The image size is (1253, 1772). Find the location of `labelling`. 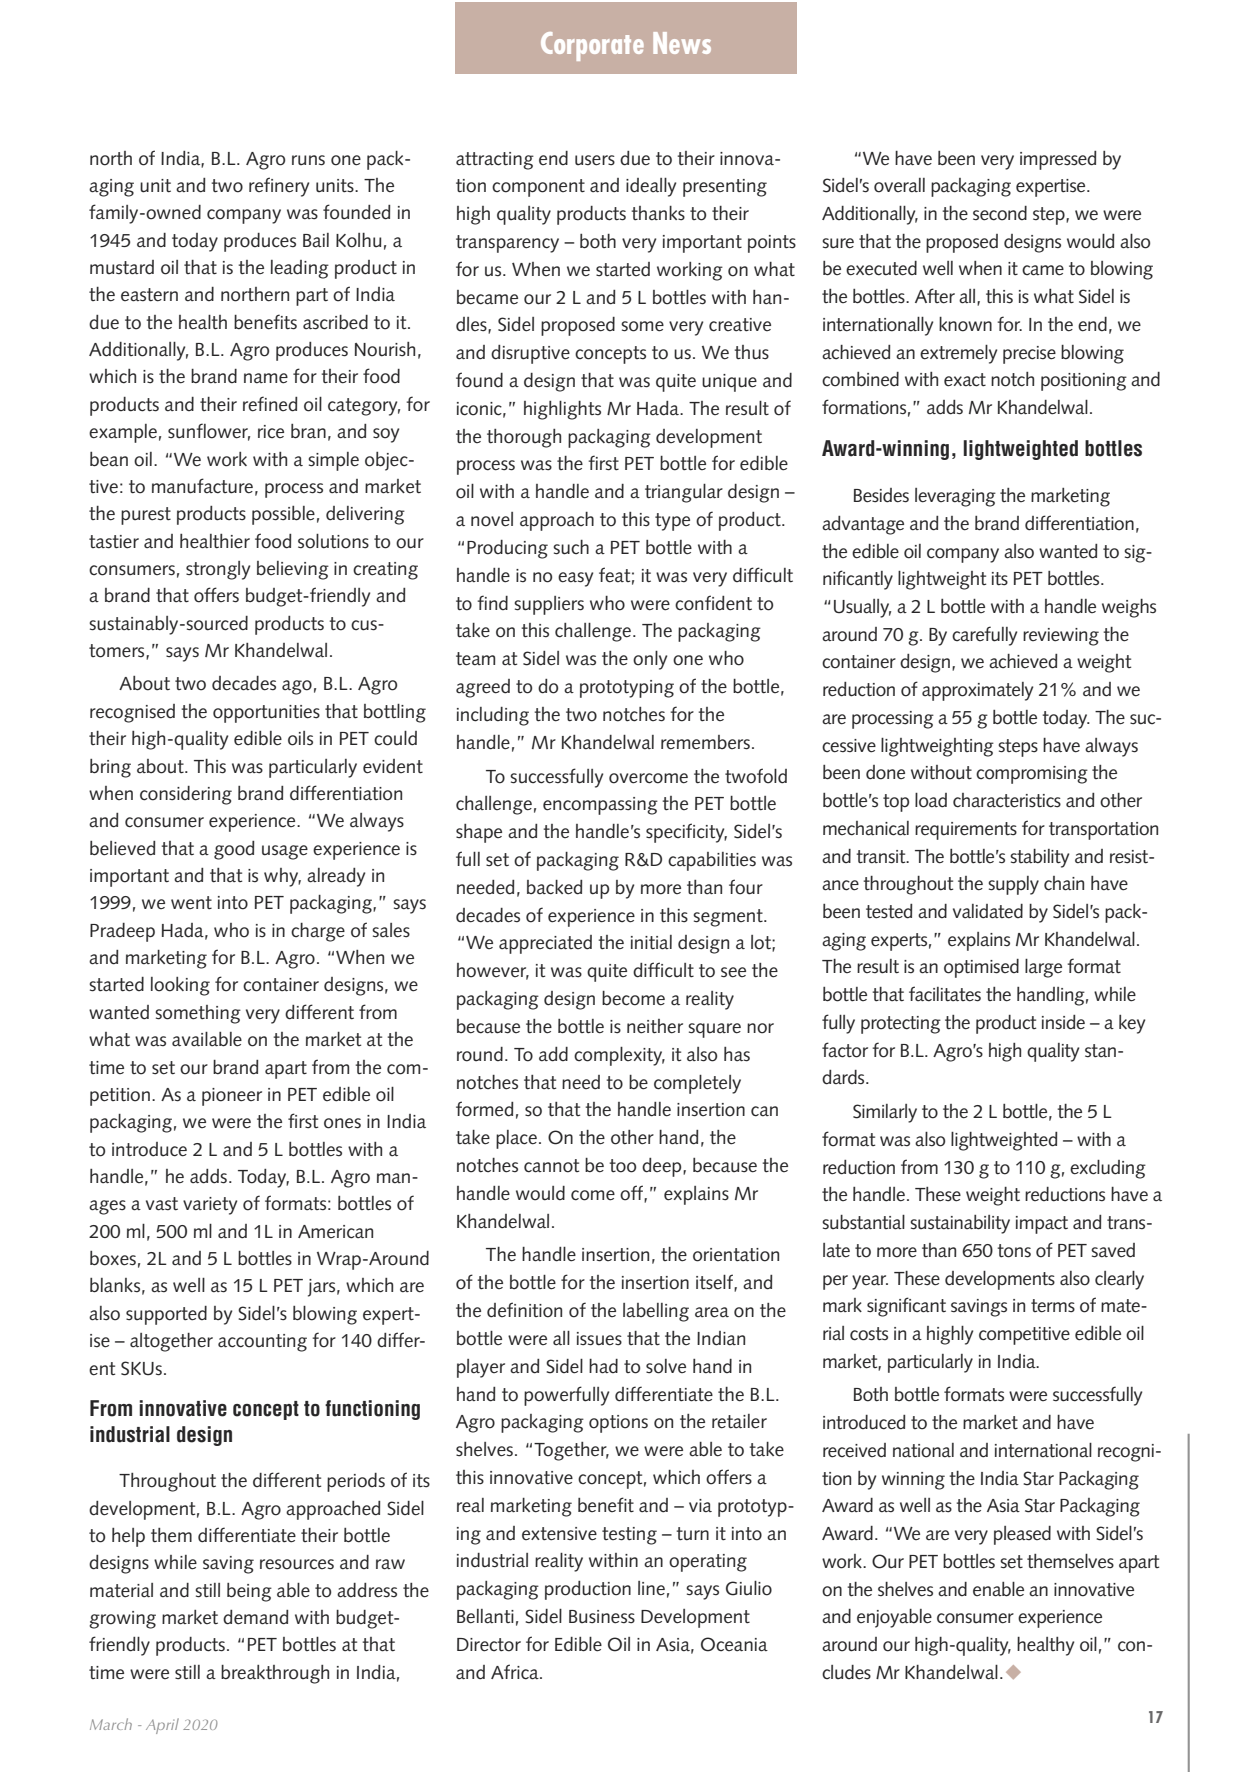

labelling is located at coordinates (656, 1312).
